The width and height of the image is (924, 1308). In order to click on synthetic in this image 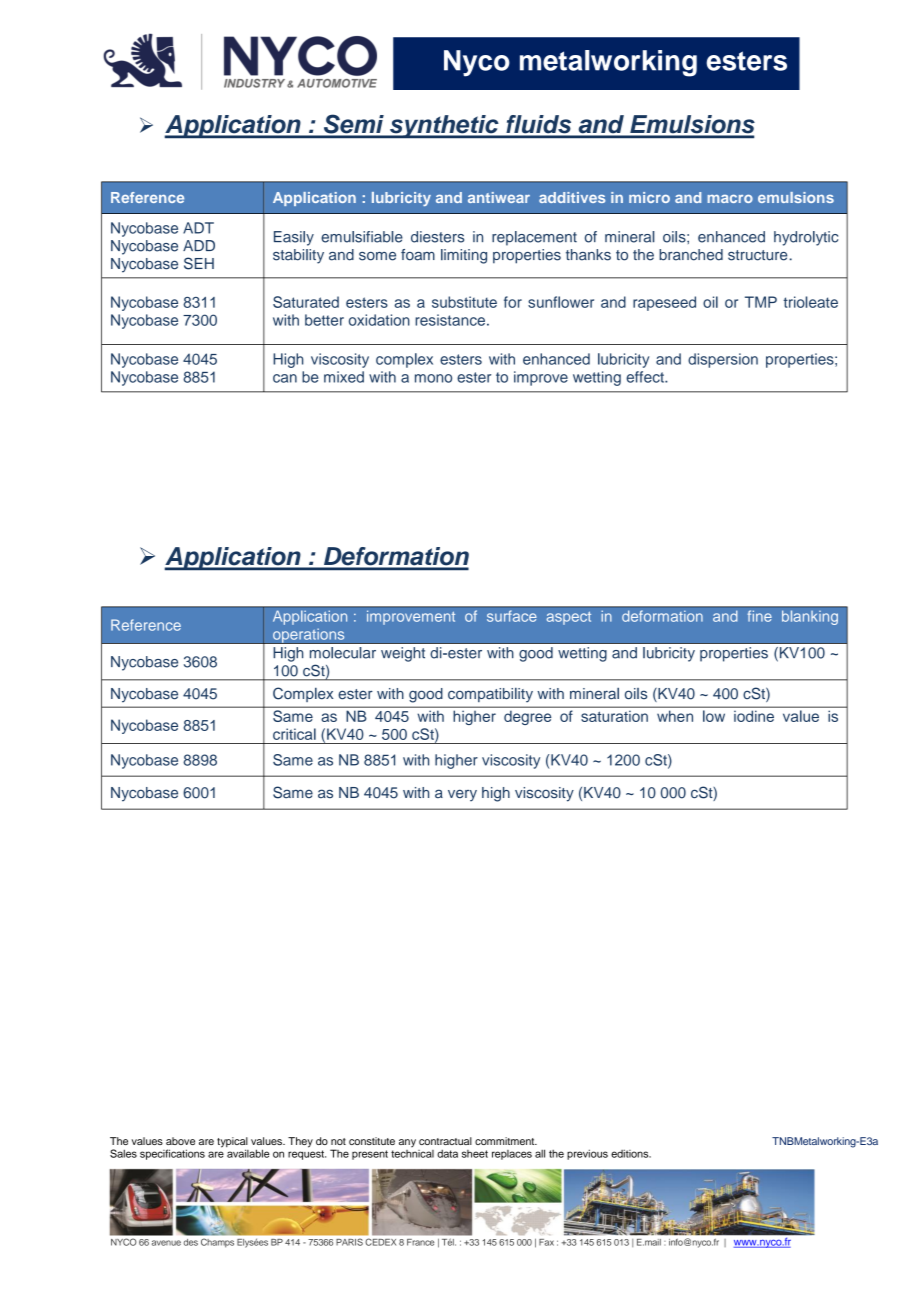, I will do `click(444, 127)`.
